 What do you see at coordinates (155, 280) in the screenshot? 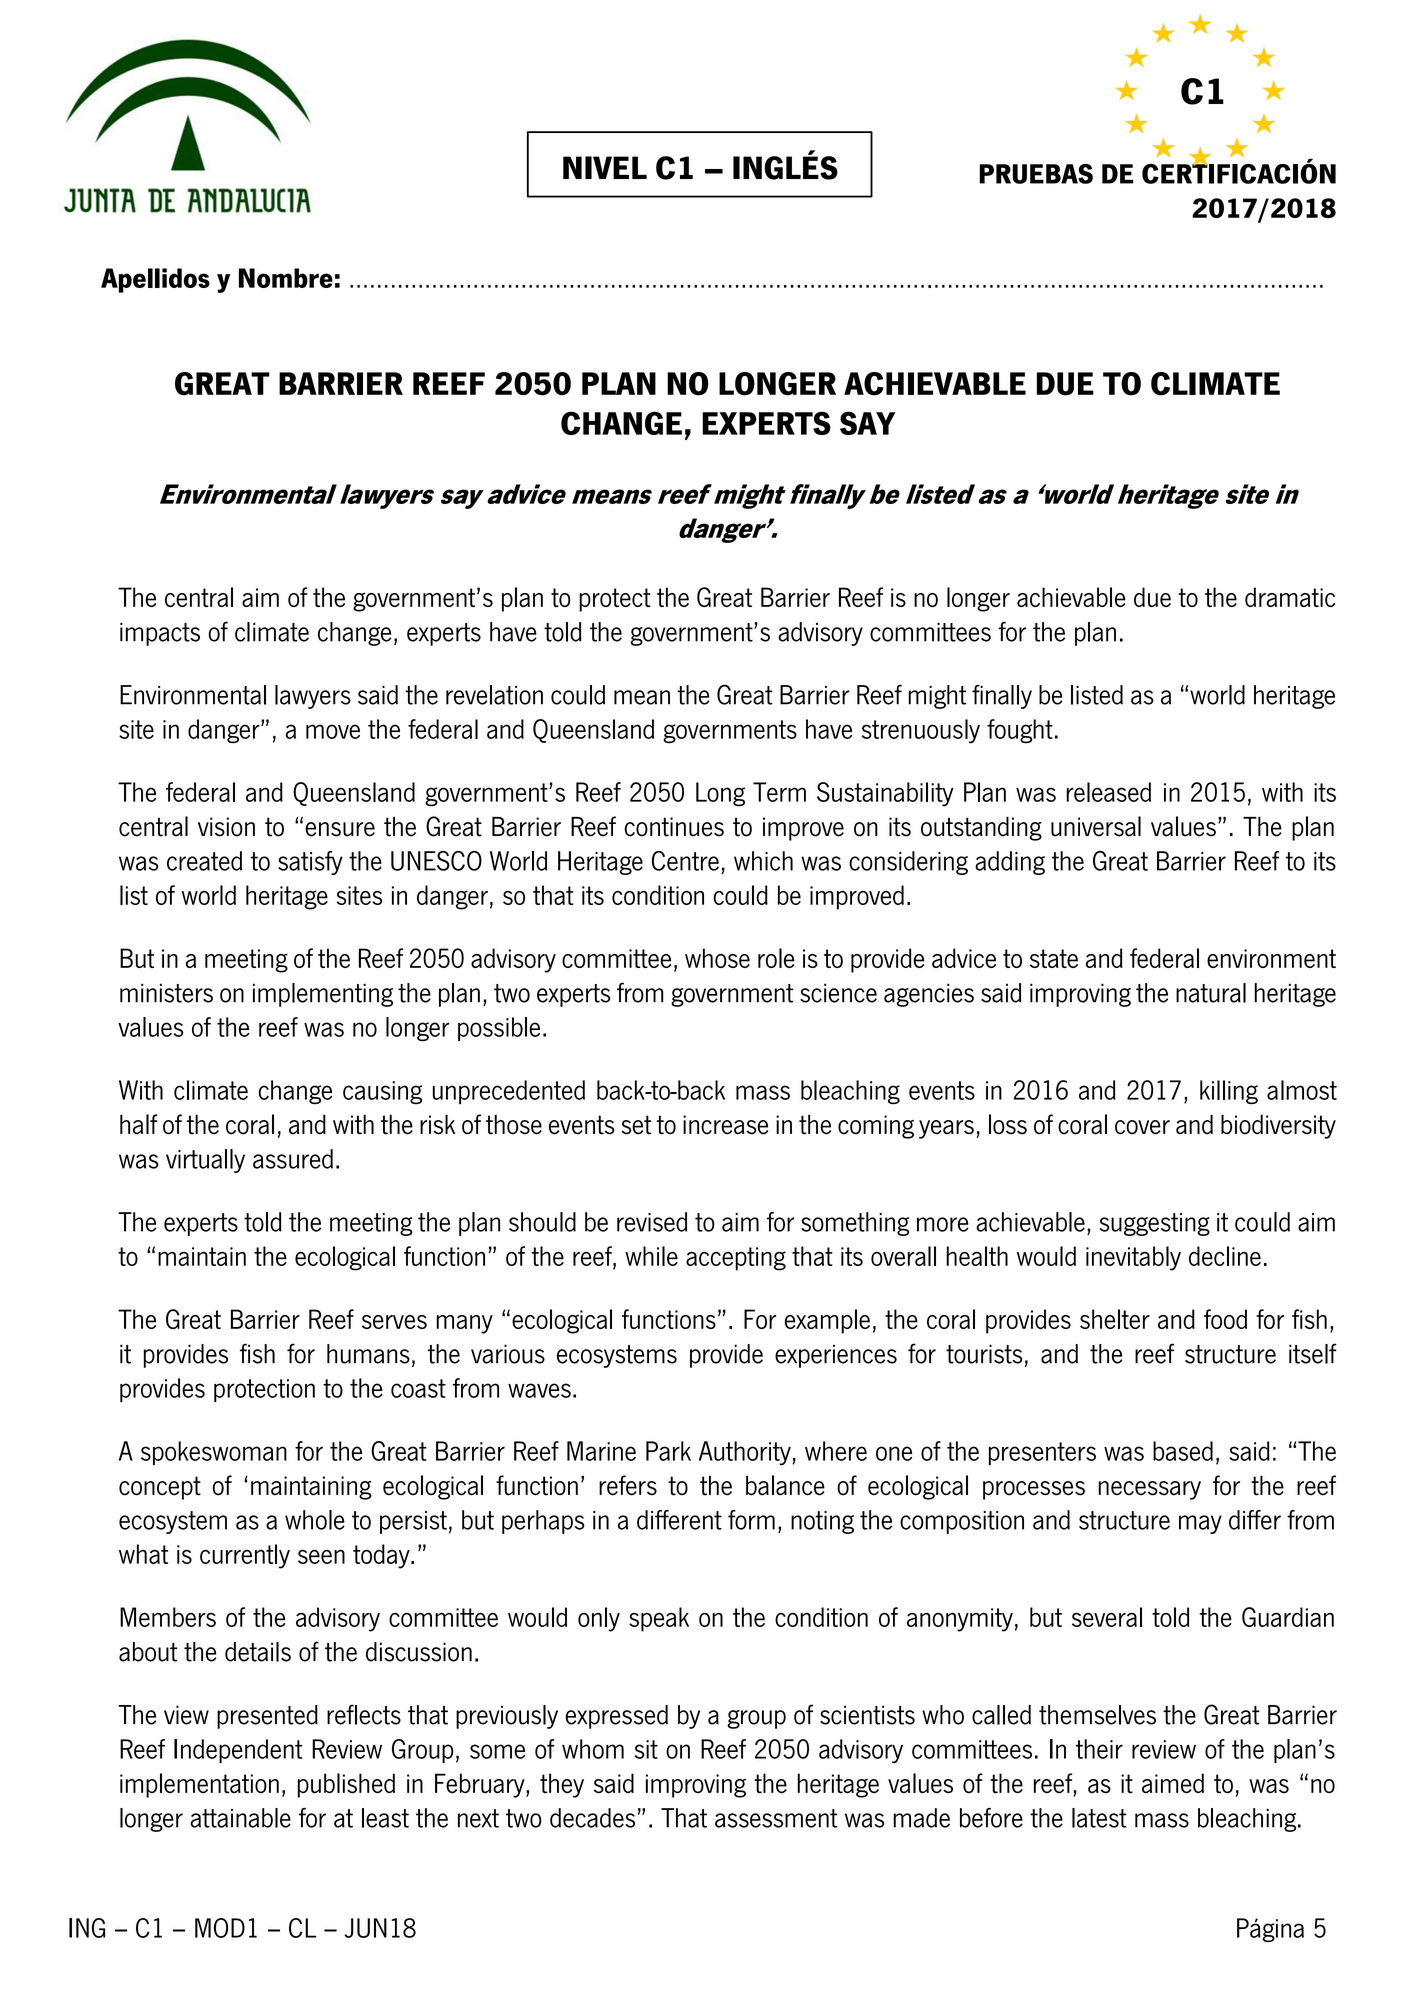
I see `Apellidos` at bounding box center [155, 280].
